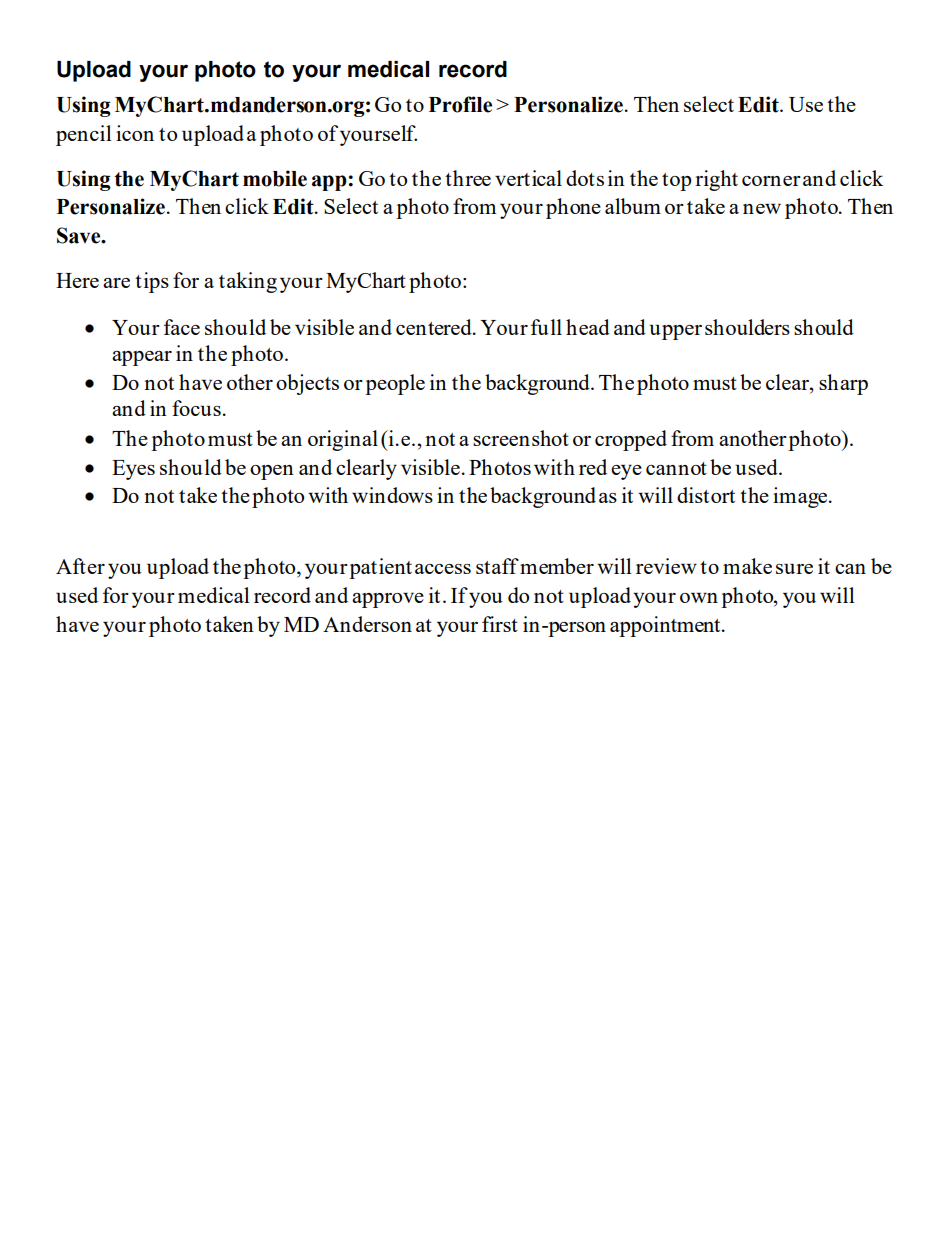 The width and height of the screenshot is (952, 1233). I want to click on screenshot, so click(521, 438).
